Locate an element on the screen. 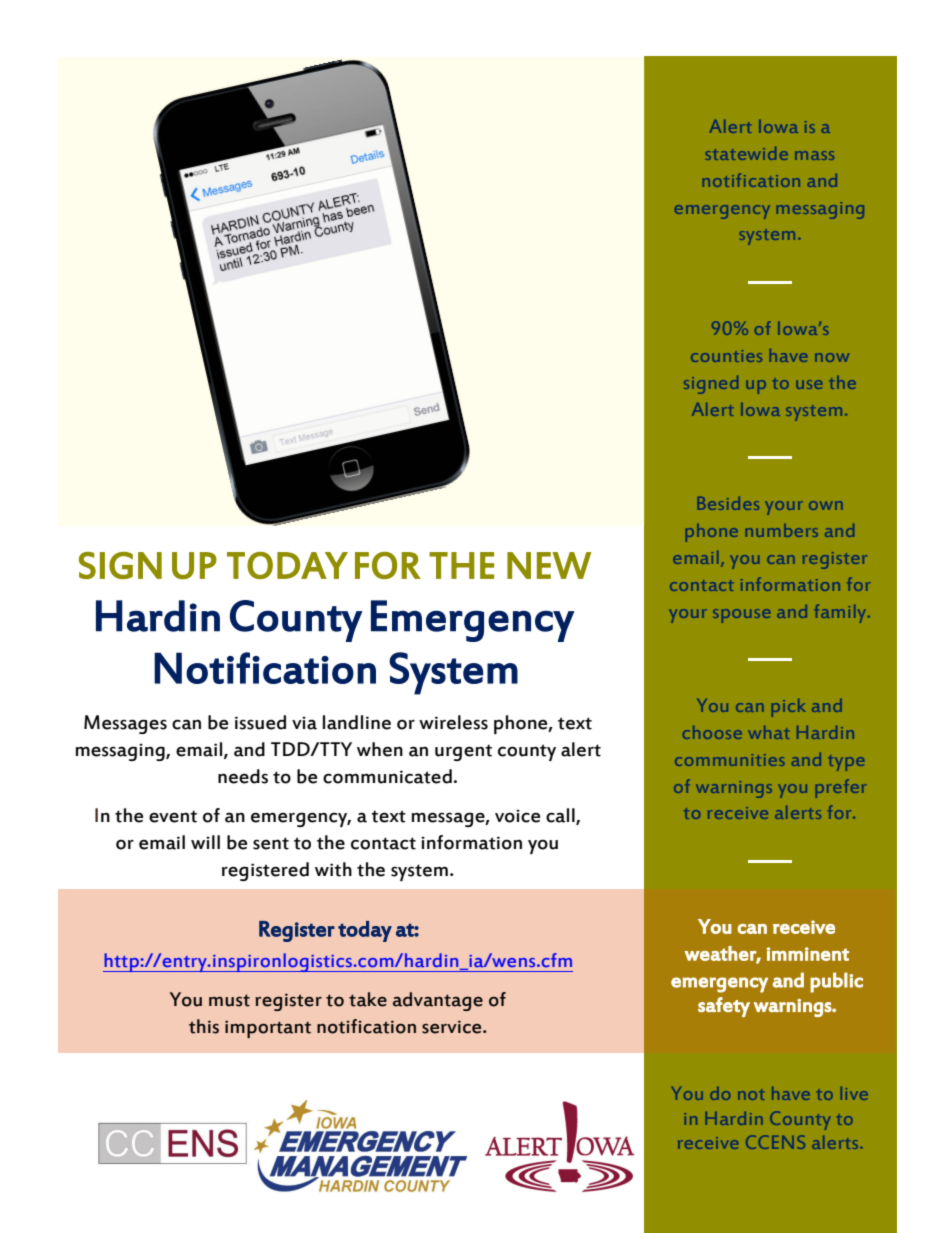 The image size is (952, 1233). live is located at coordinates (854, 1093).
